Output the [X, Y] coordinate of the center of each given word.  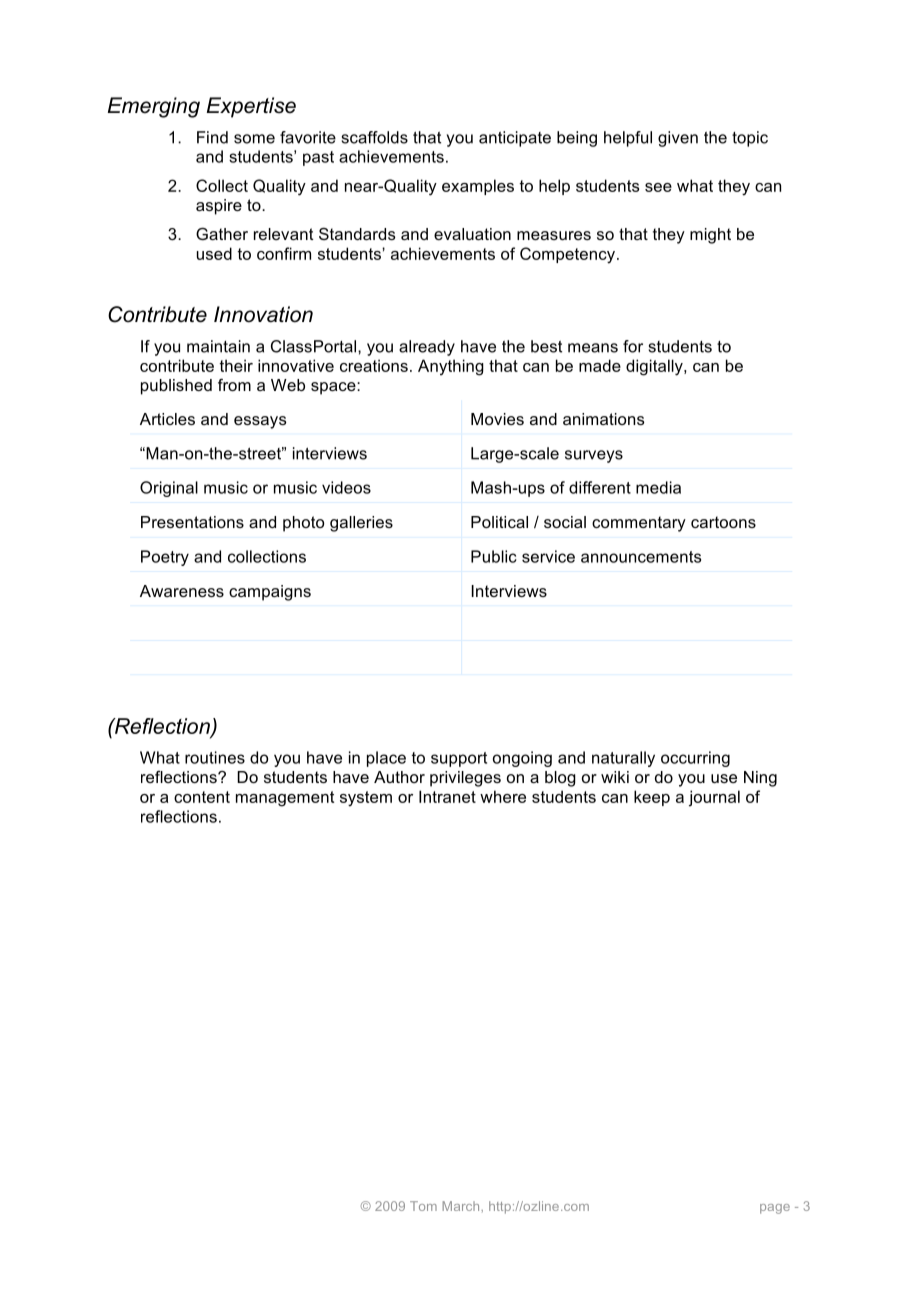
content [202, 797]
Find [212, 137]
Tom [423, 1206]
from [234, 385]
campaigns [270, 593]
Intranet [447, 796]
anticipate [515, 139]
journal [714, 798]
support [459, 759]
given [678, 139]
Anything [451, 367]
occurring [695, 759]
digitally [655, 367]
